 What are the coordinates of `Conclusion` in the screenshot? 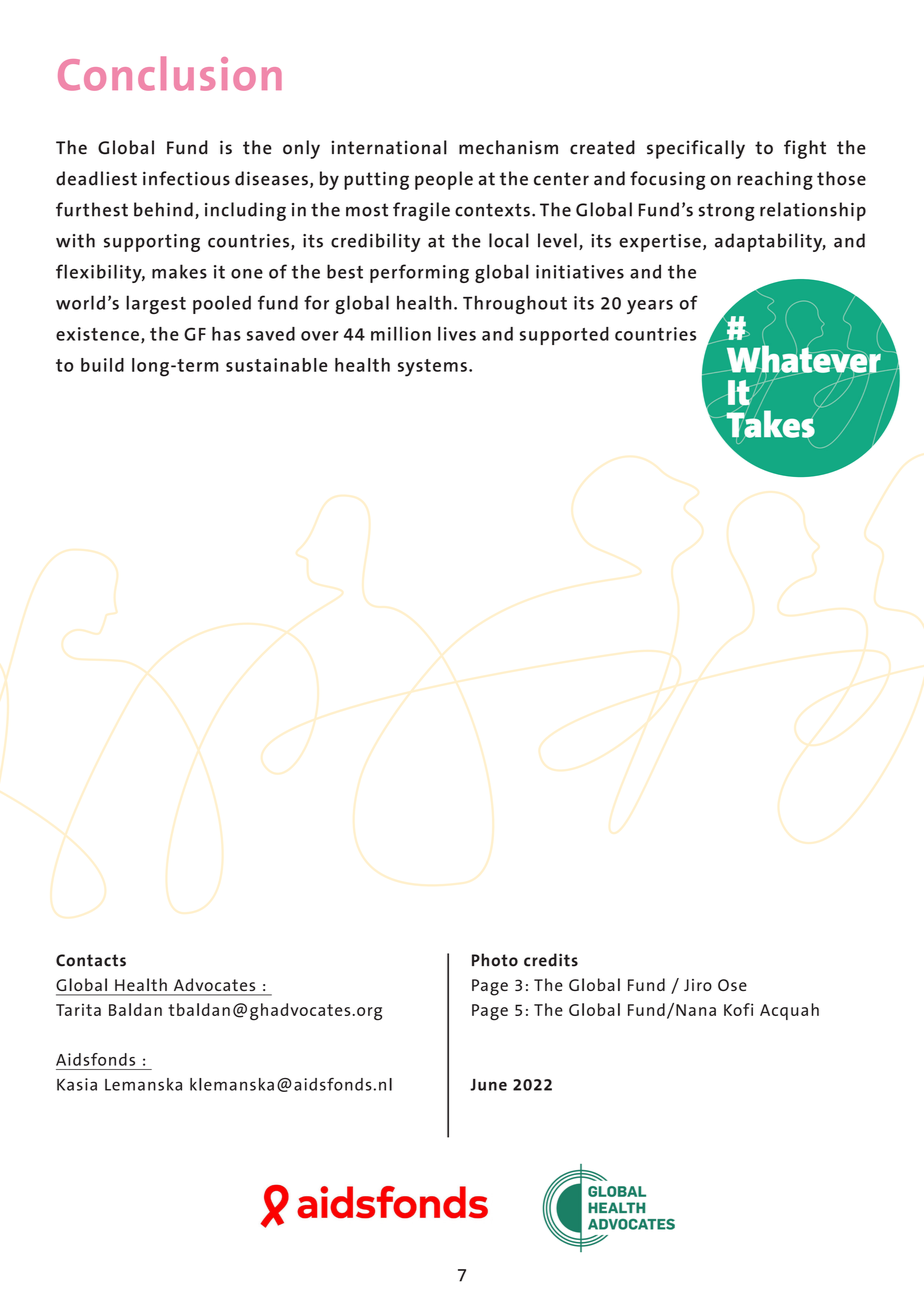 It's located at (170, 73).
